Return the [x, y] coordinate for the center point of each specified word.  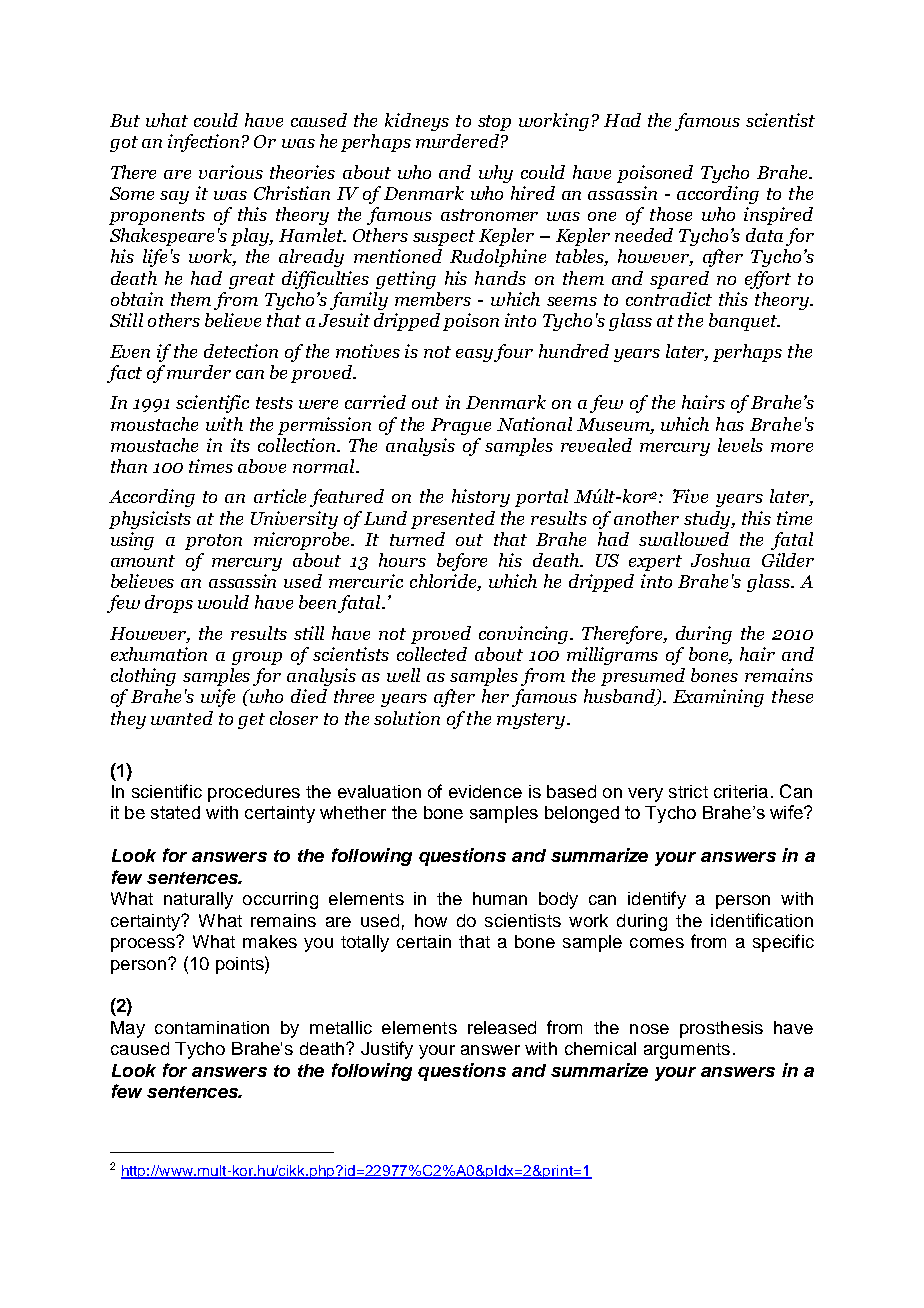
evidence [485, 791]
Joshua [720, 560]
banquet [744, 322]
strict [688, 791]
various [231, 172]
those [671, 214]
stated [175, 812]
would [223, 602]
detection [241, 351]
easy [475, 355]
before [462, 562]
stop [494, 123]
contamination [212, 1027]
